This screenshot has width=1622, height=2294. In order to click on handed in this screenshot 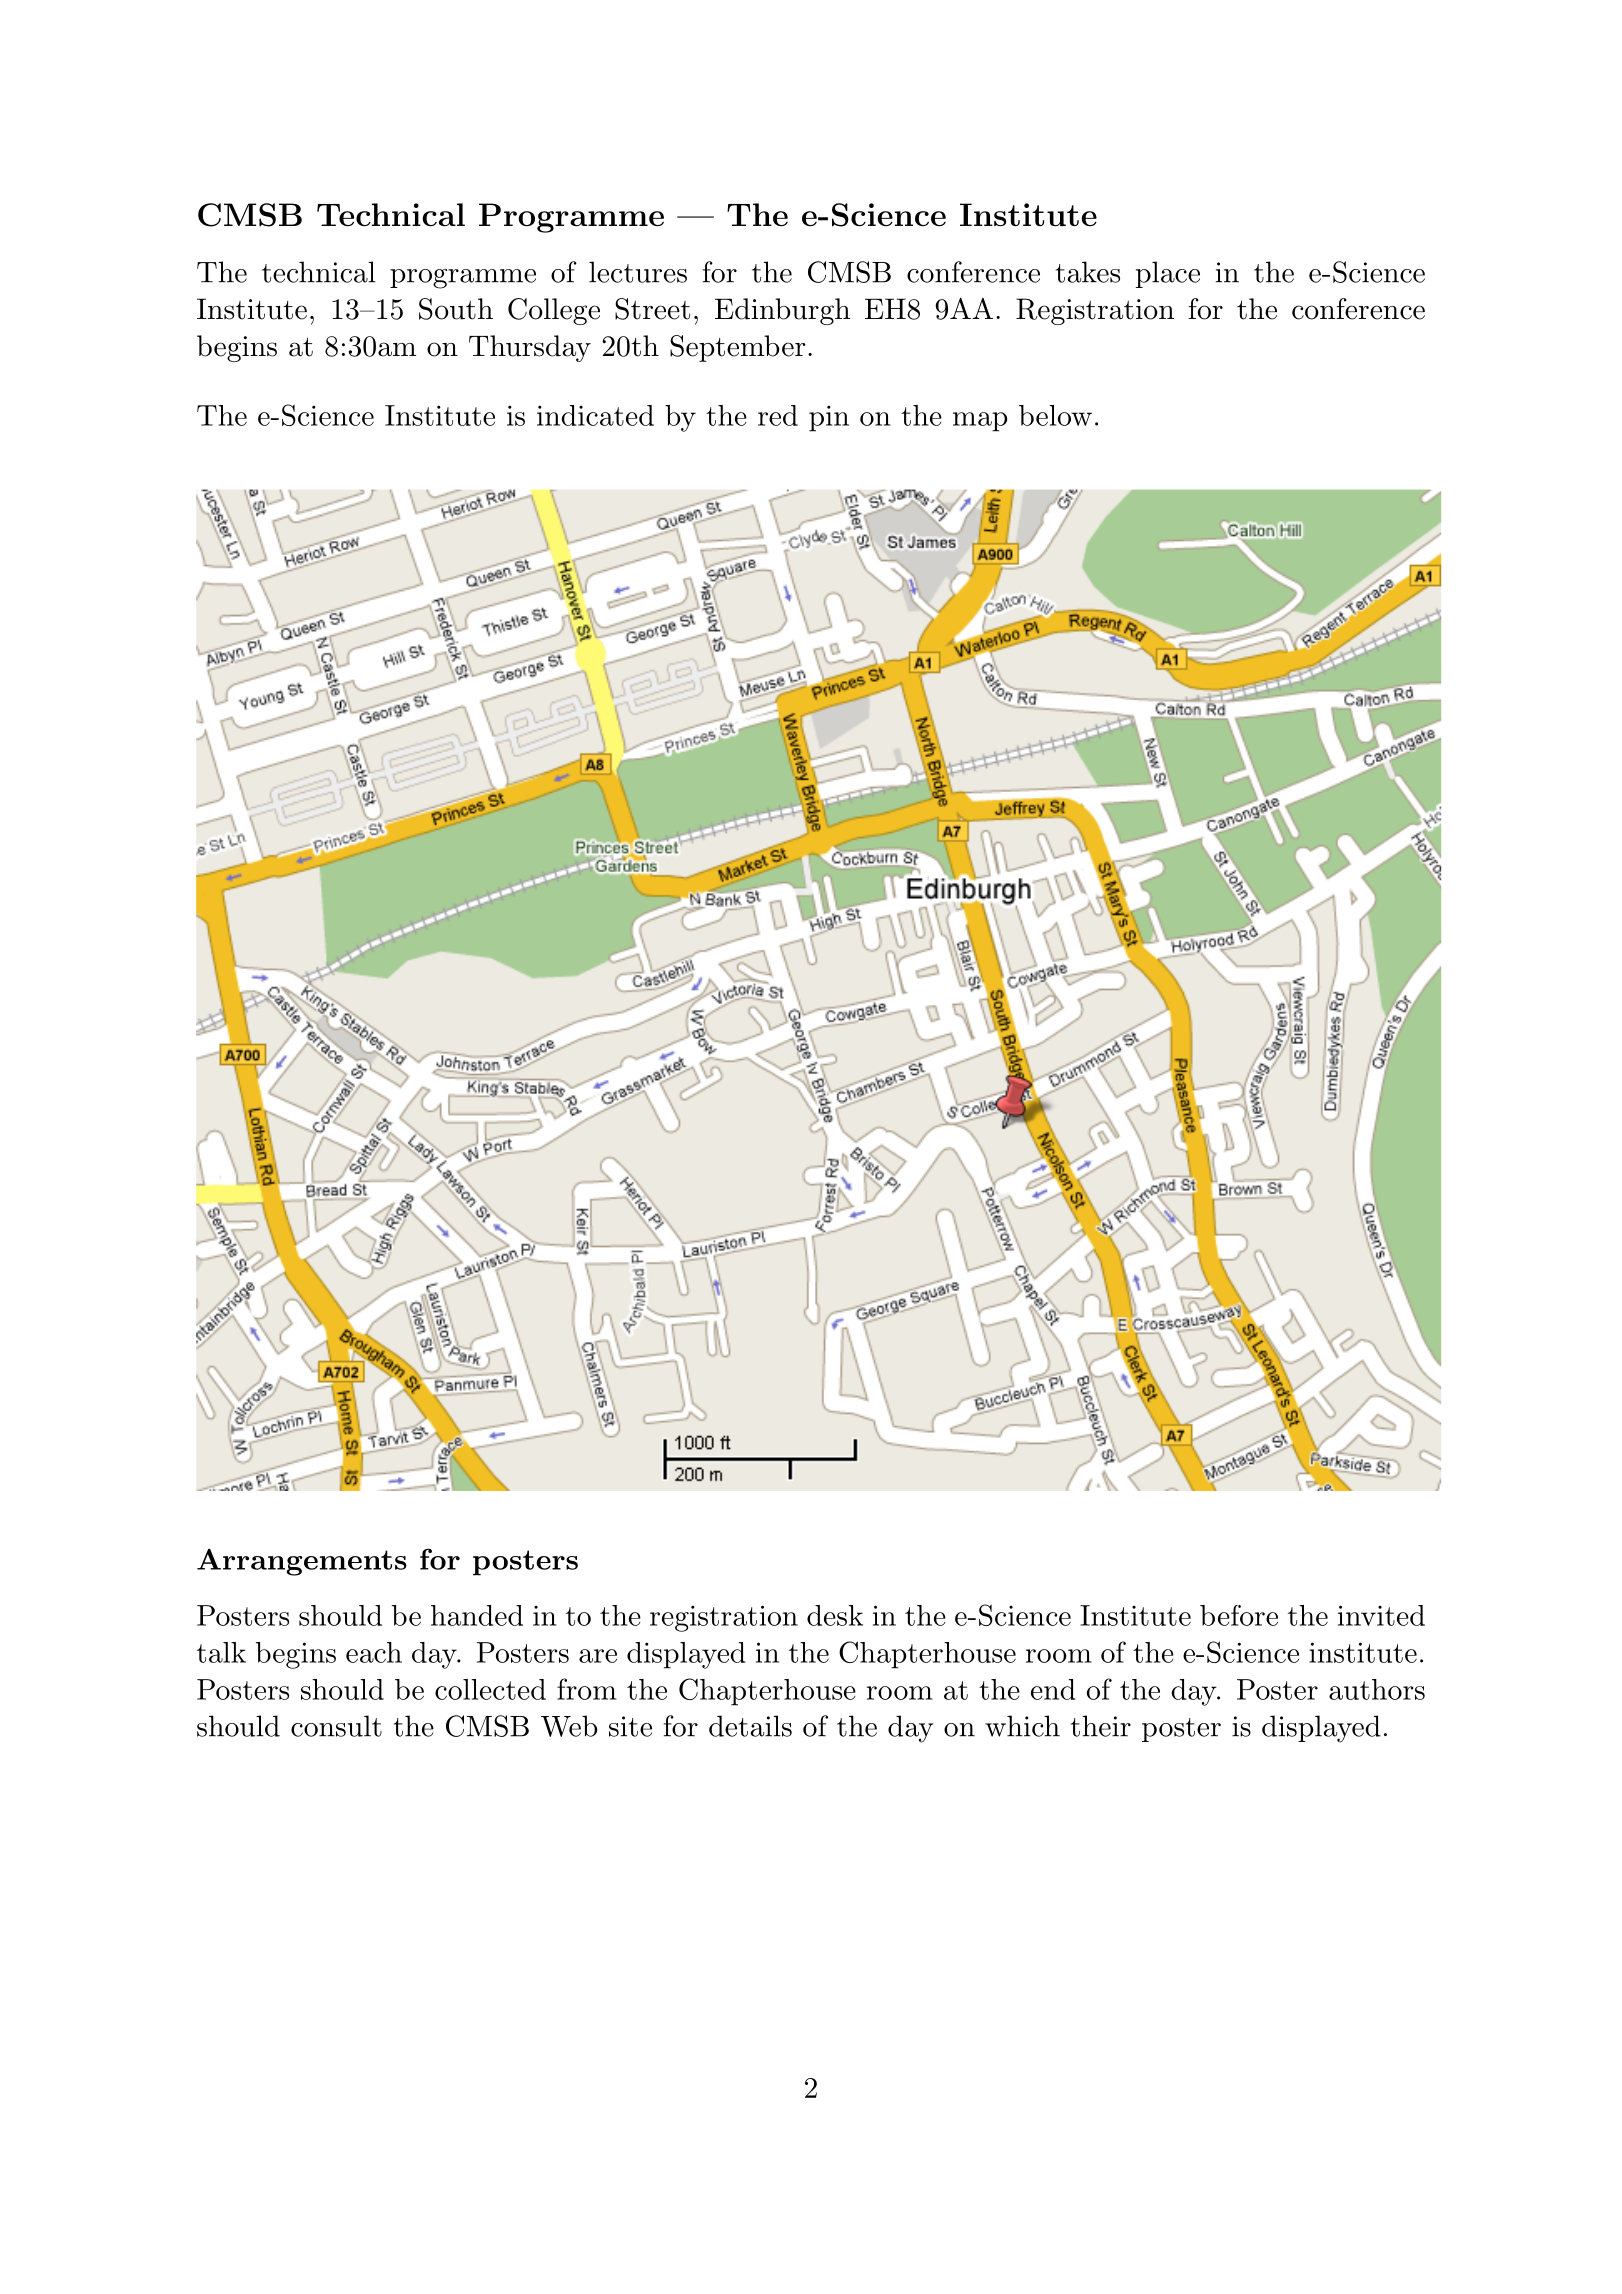, I will do `click(477, 1615)`.
